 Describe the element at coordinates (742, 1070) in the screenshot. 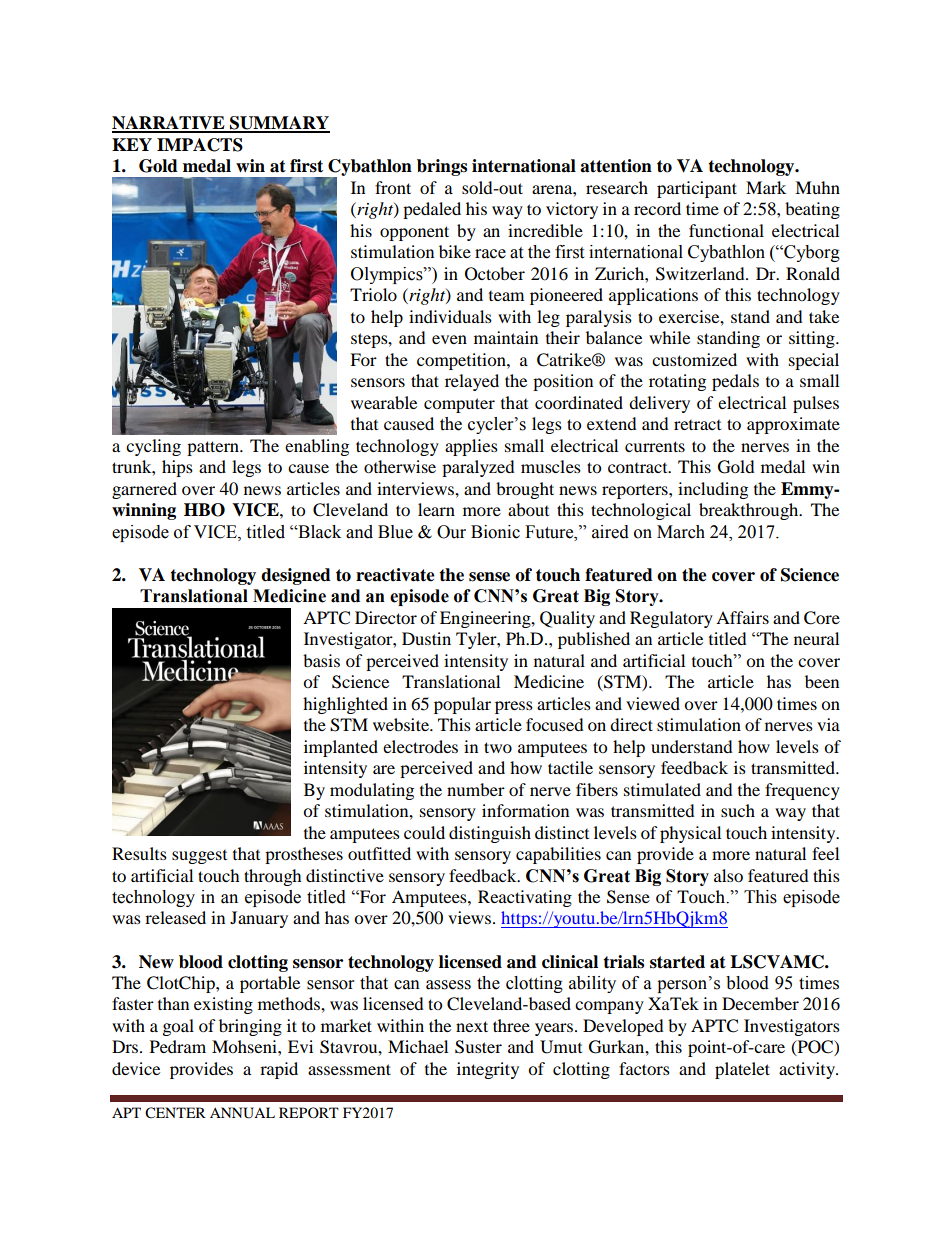

I see `platelet` at that location.
